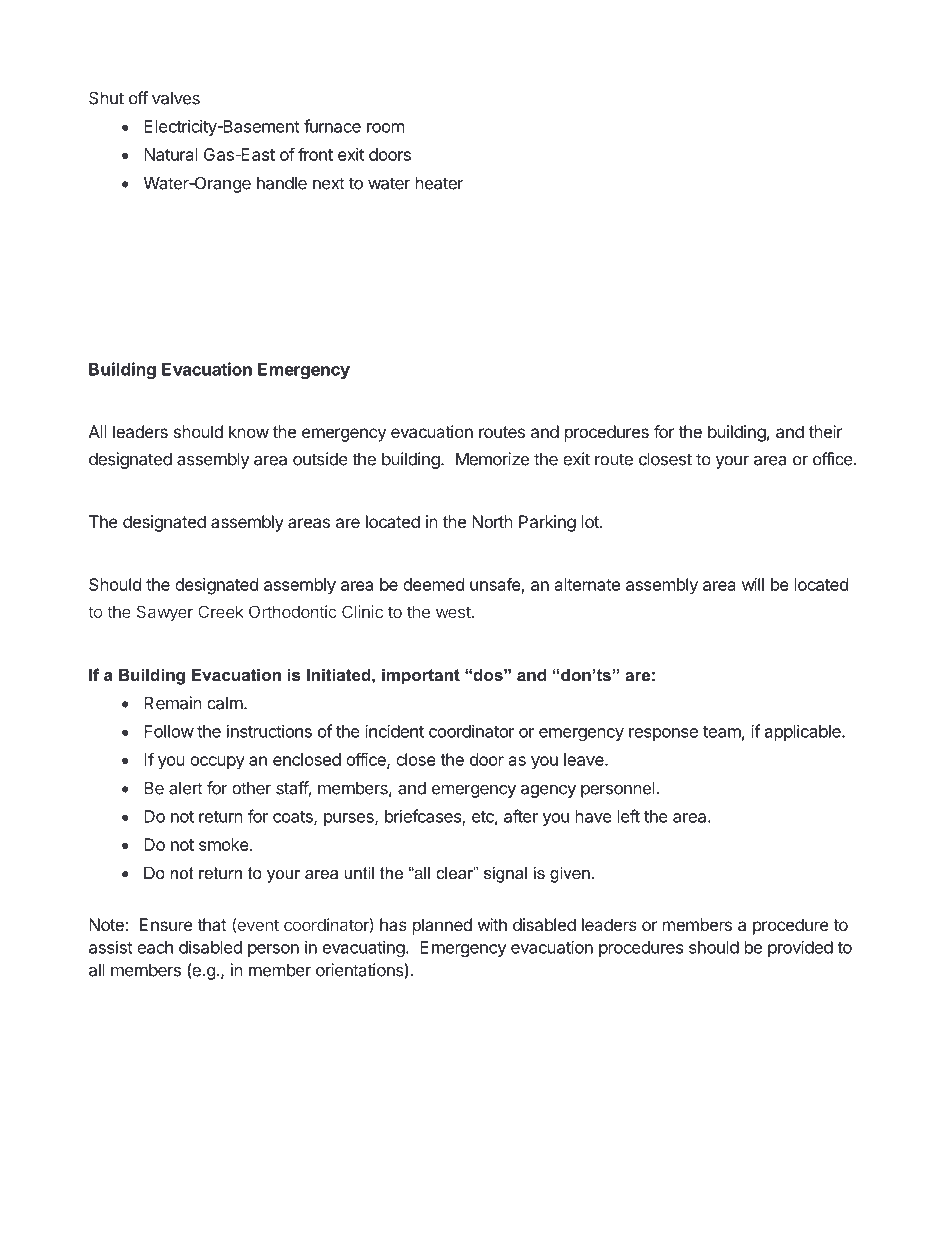 The image size is (952, 1233). Describe the element at coordinates (440, 183) in the page. I see `heater` at that location.
